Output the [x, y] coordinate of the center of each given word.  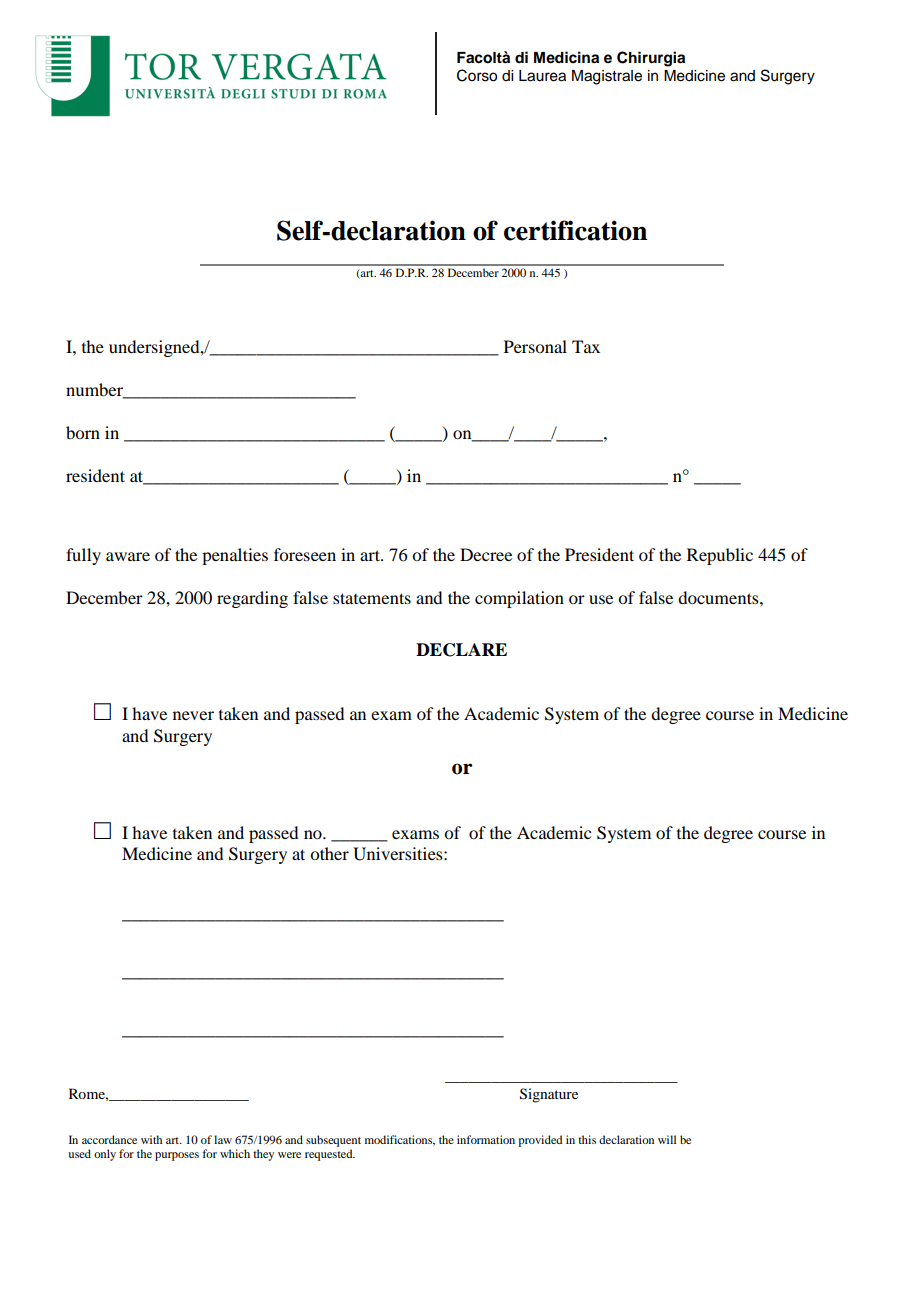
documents [719, 597]
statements [372, 598]
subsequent [333, 1141]
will [667, 1139]
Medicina [566, 57]
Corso [477, 75]
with [151, 1139]
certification [575, 230]
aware [128, 556]
